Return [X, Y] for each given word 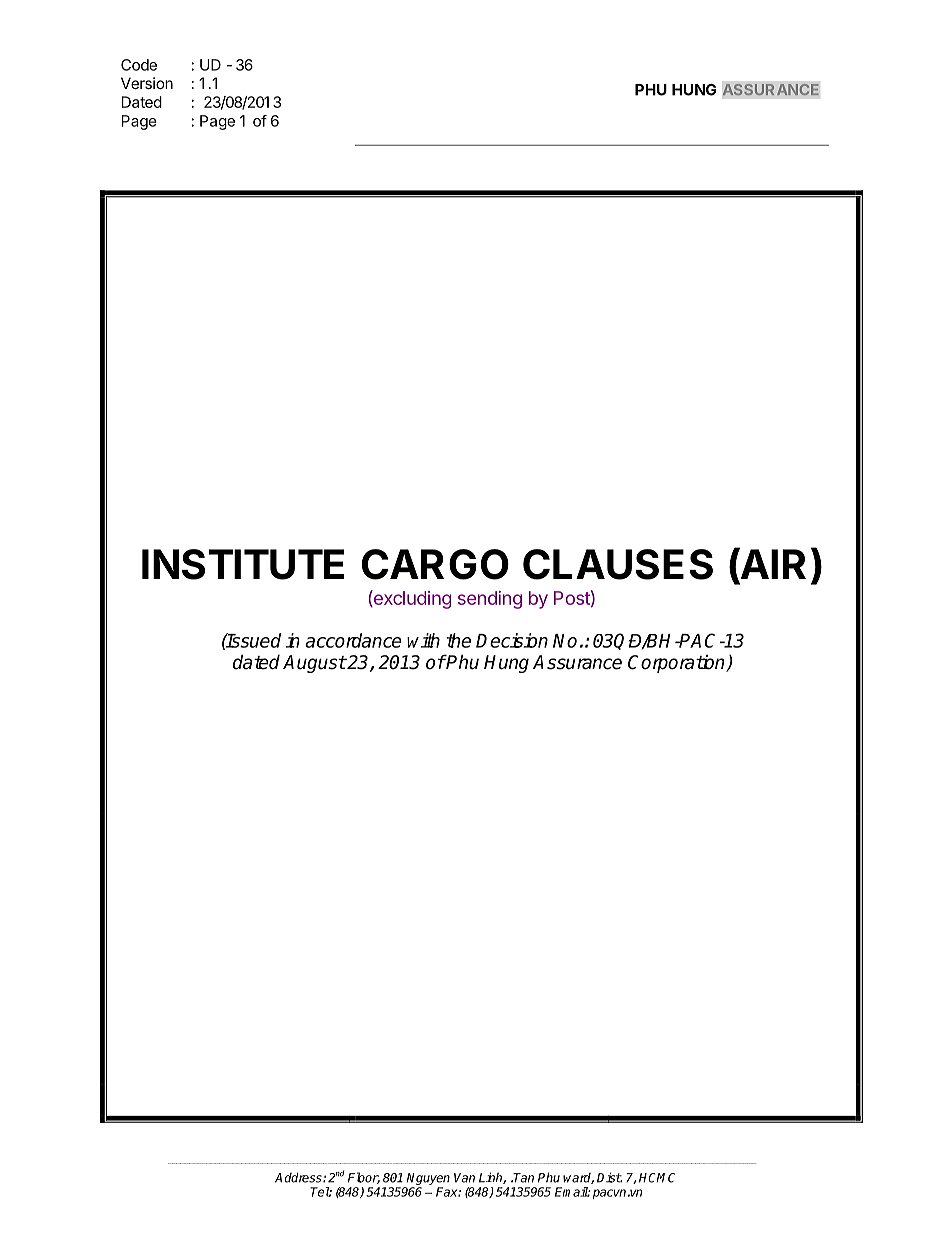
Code [139, 65]
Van [464, 1178]
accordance [353, 640]
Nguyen [427, 1180]
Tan [523, 1178]
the [459, 640]
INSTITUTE [243, 564]
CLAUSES [618, 564]
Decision [512, 640]
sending [490, 600]
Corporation [677, 663]
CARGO [435, 564]
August [314, 664]
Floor [364, 1178]
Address [299, 1177]
